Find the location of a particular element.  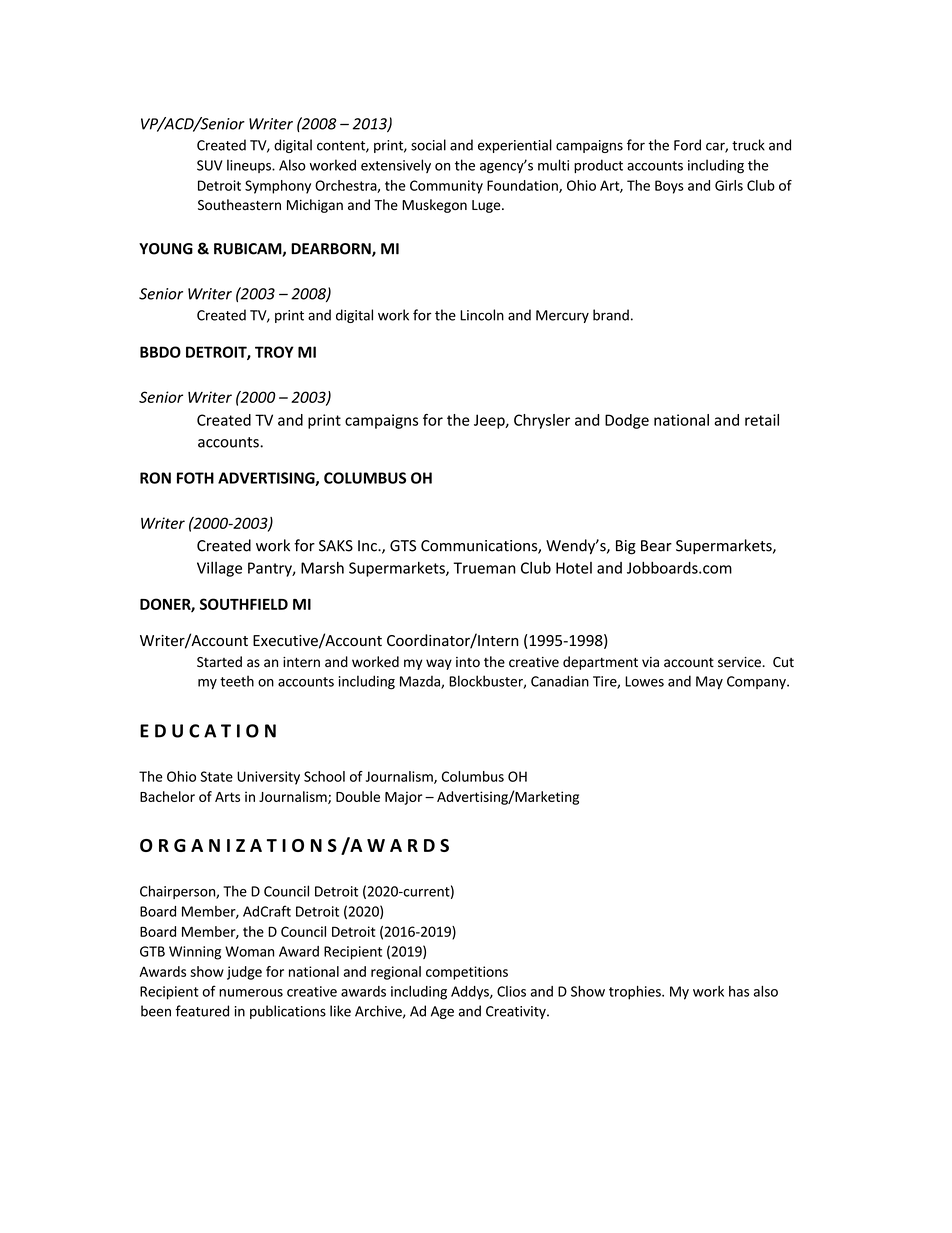

TROY is located at coordinates (274, 352).
